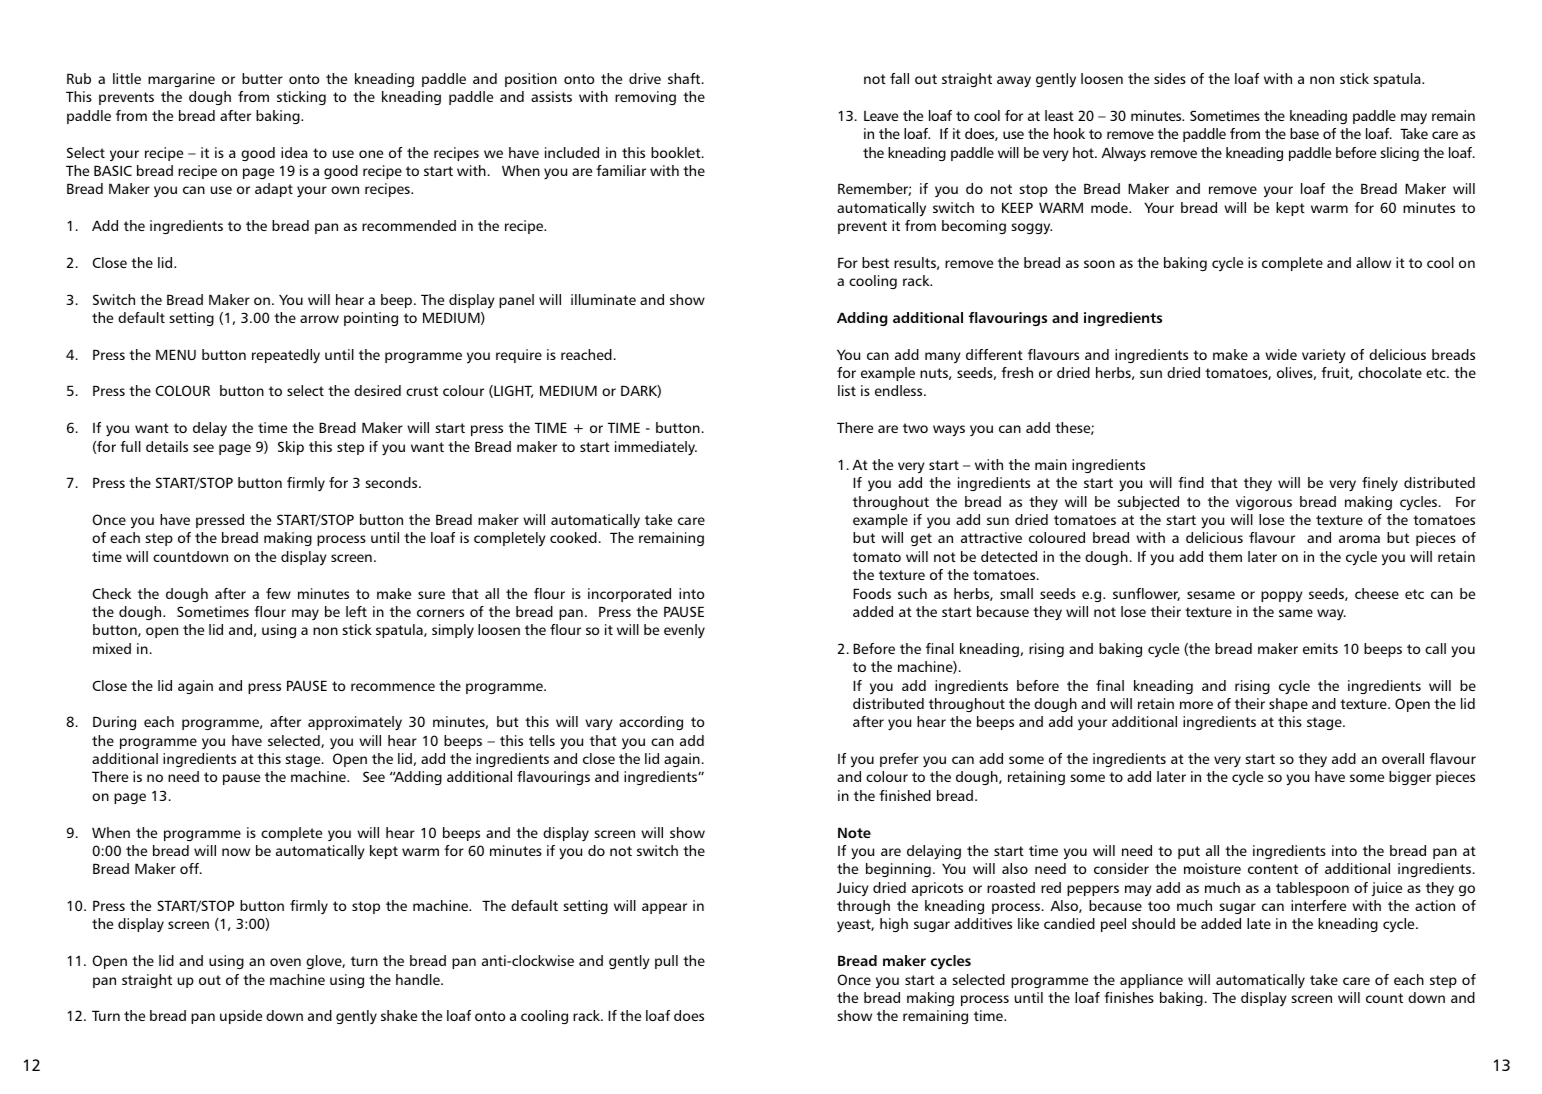 This image has height=1094, width=1542. Describe the element at coordinates (371, 319) in the image. I see `pointing` at that location.
